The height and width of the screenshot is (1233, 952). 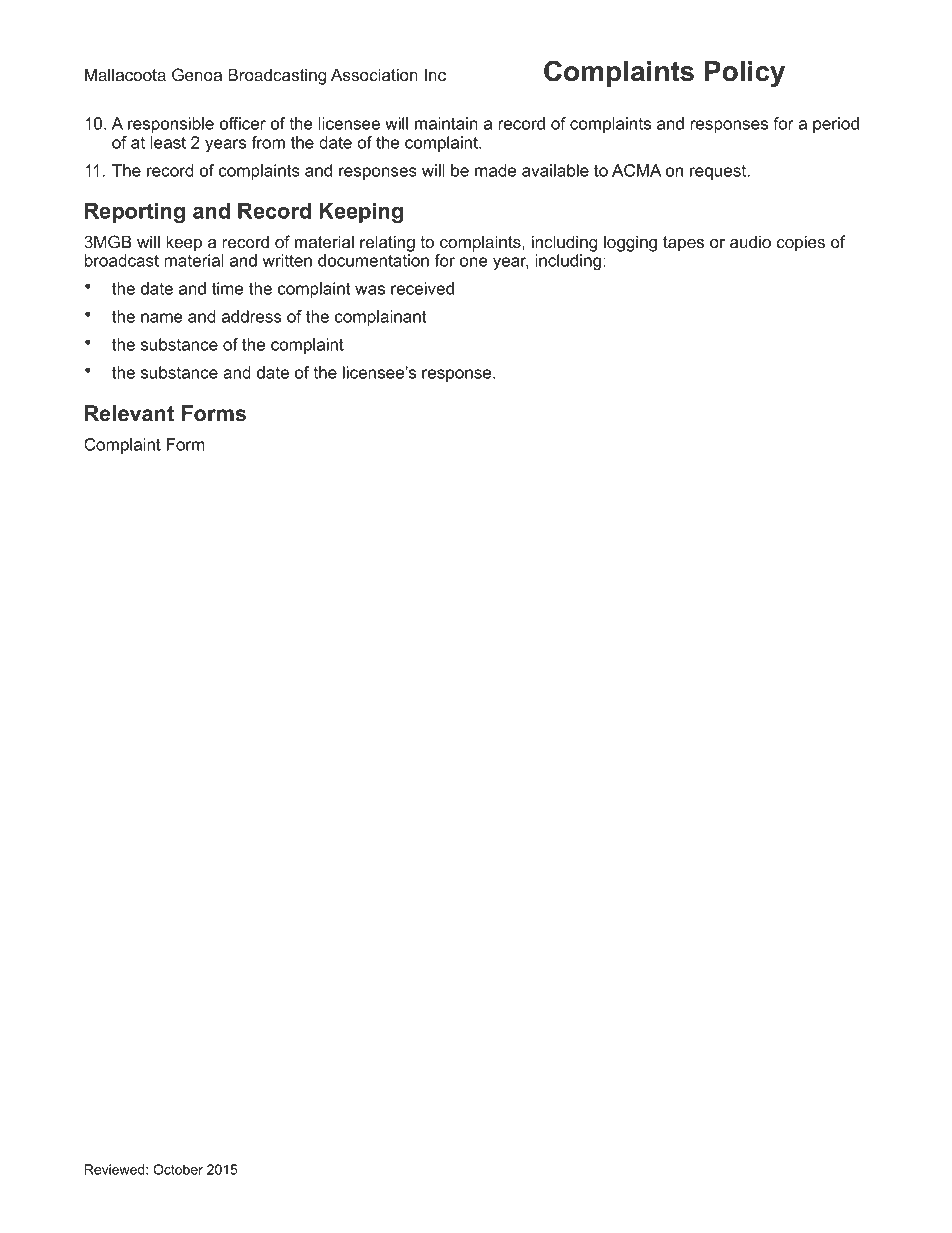 I want to click on October, so click(x=178, y=1169).
